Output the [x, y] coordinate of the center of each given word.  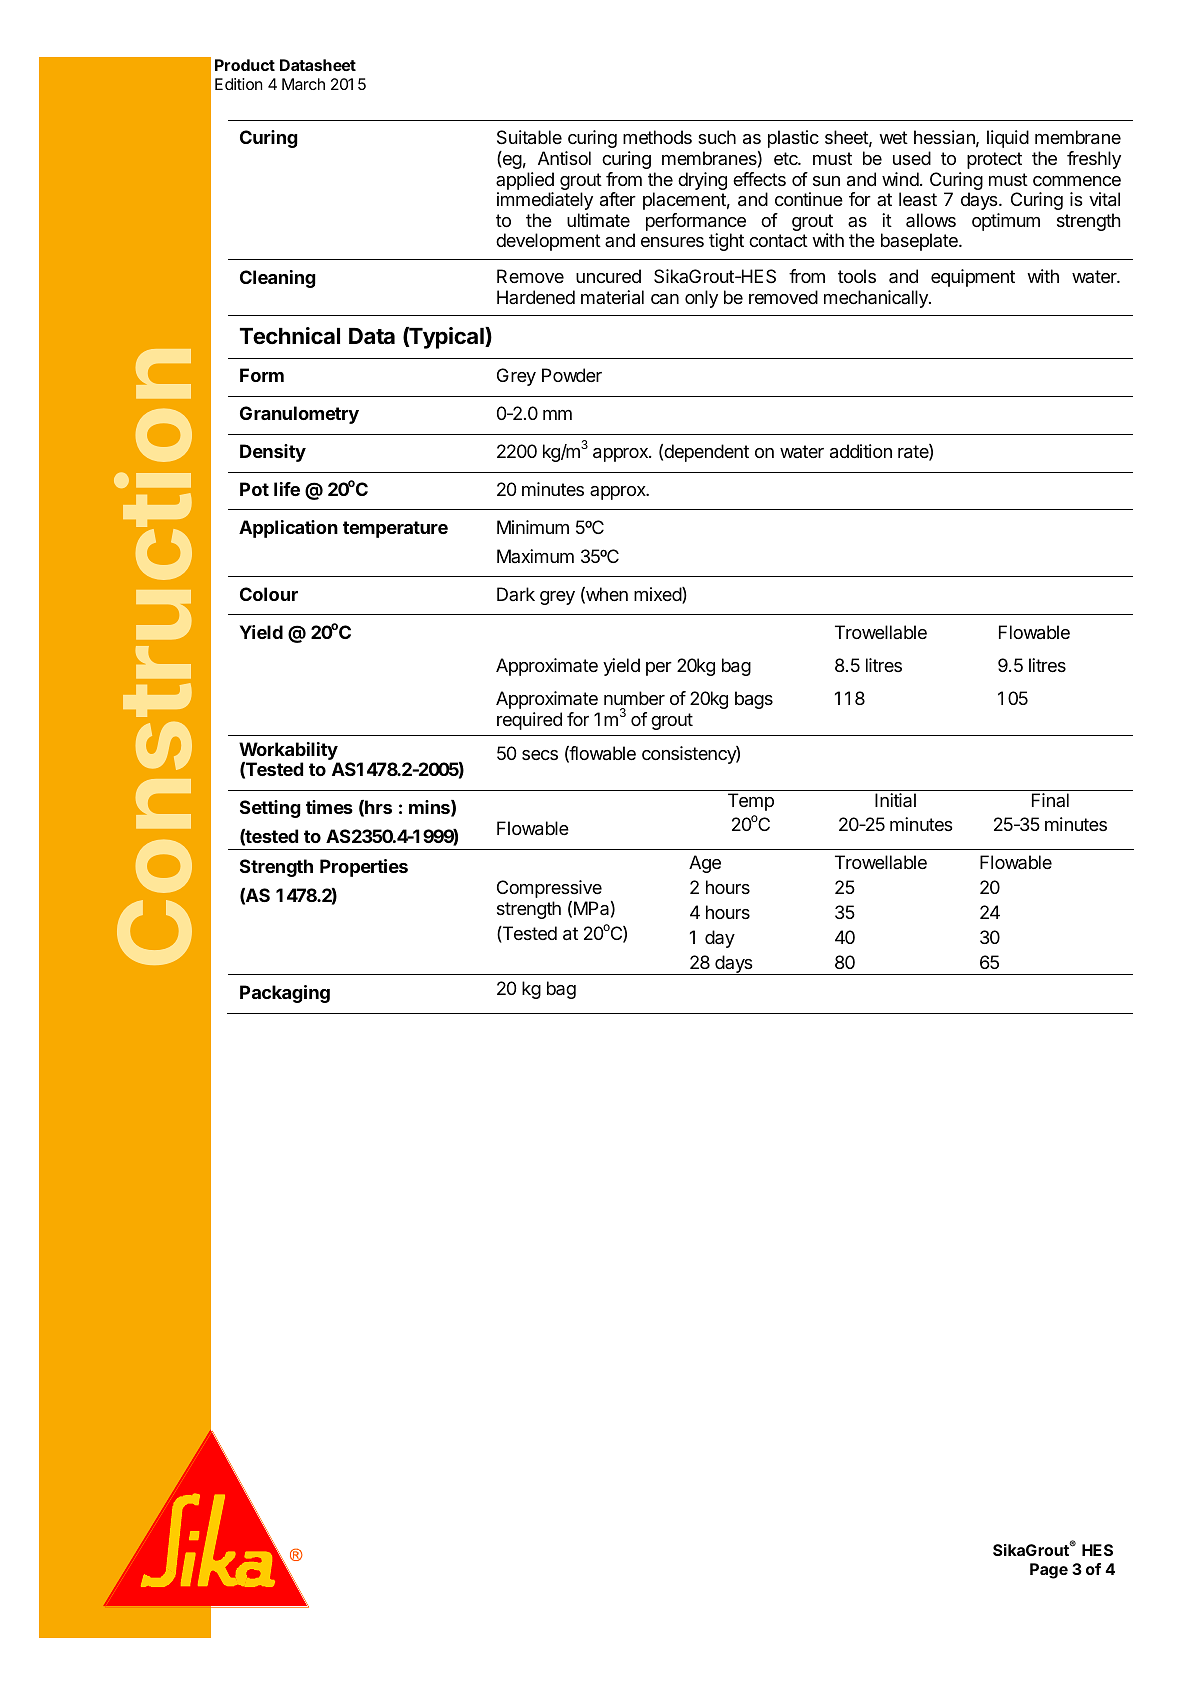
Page [1049, 1571]
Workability [289, 752]
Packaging [285, 994]
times [329, 807]
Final [1050, 800]
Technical [290, 336]
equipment [973, 278]
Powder [572, 375]
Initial [895, 800]
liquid [1008, 139]
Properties [364, 868]
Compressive [549, 889]
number [634, 698]
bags [754, 700]
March [303, 84]
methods [657, 137]
